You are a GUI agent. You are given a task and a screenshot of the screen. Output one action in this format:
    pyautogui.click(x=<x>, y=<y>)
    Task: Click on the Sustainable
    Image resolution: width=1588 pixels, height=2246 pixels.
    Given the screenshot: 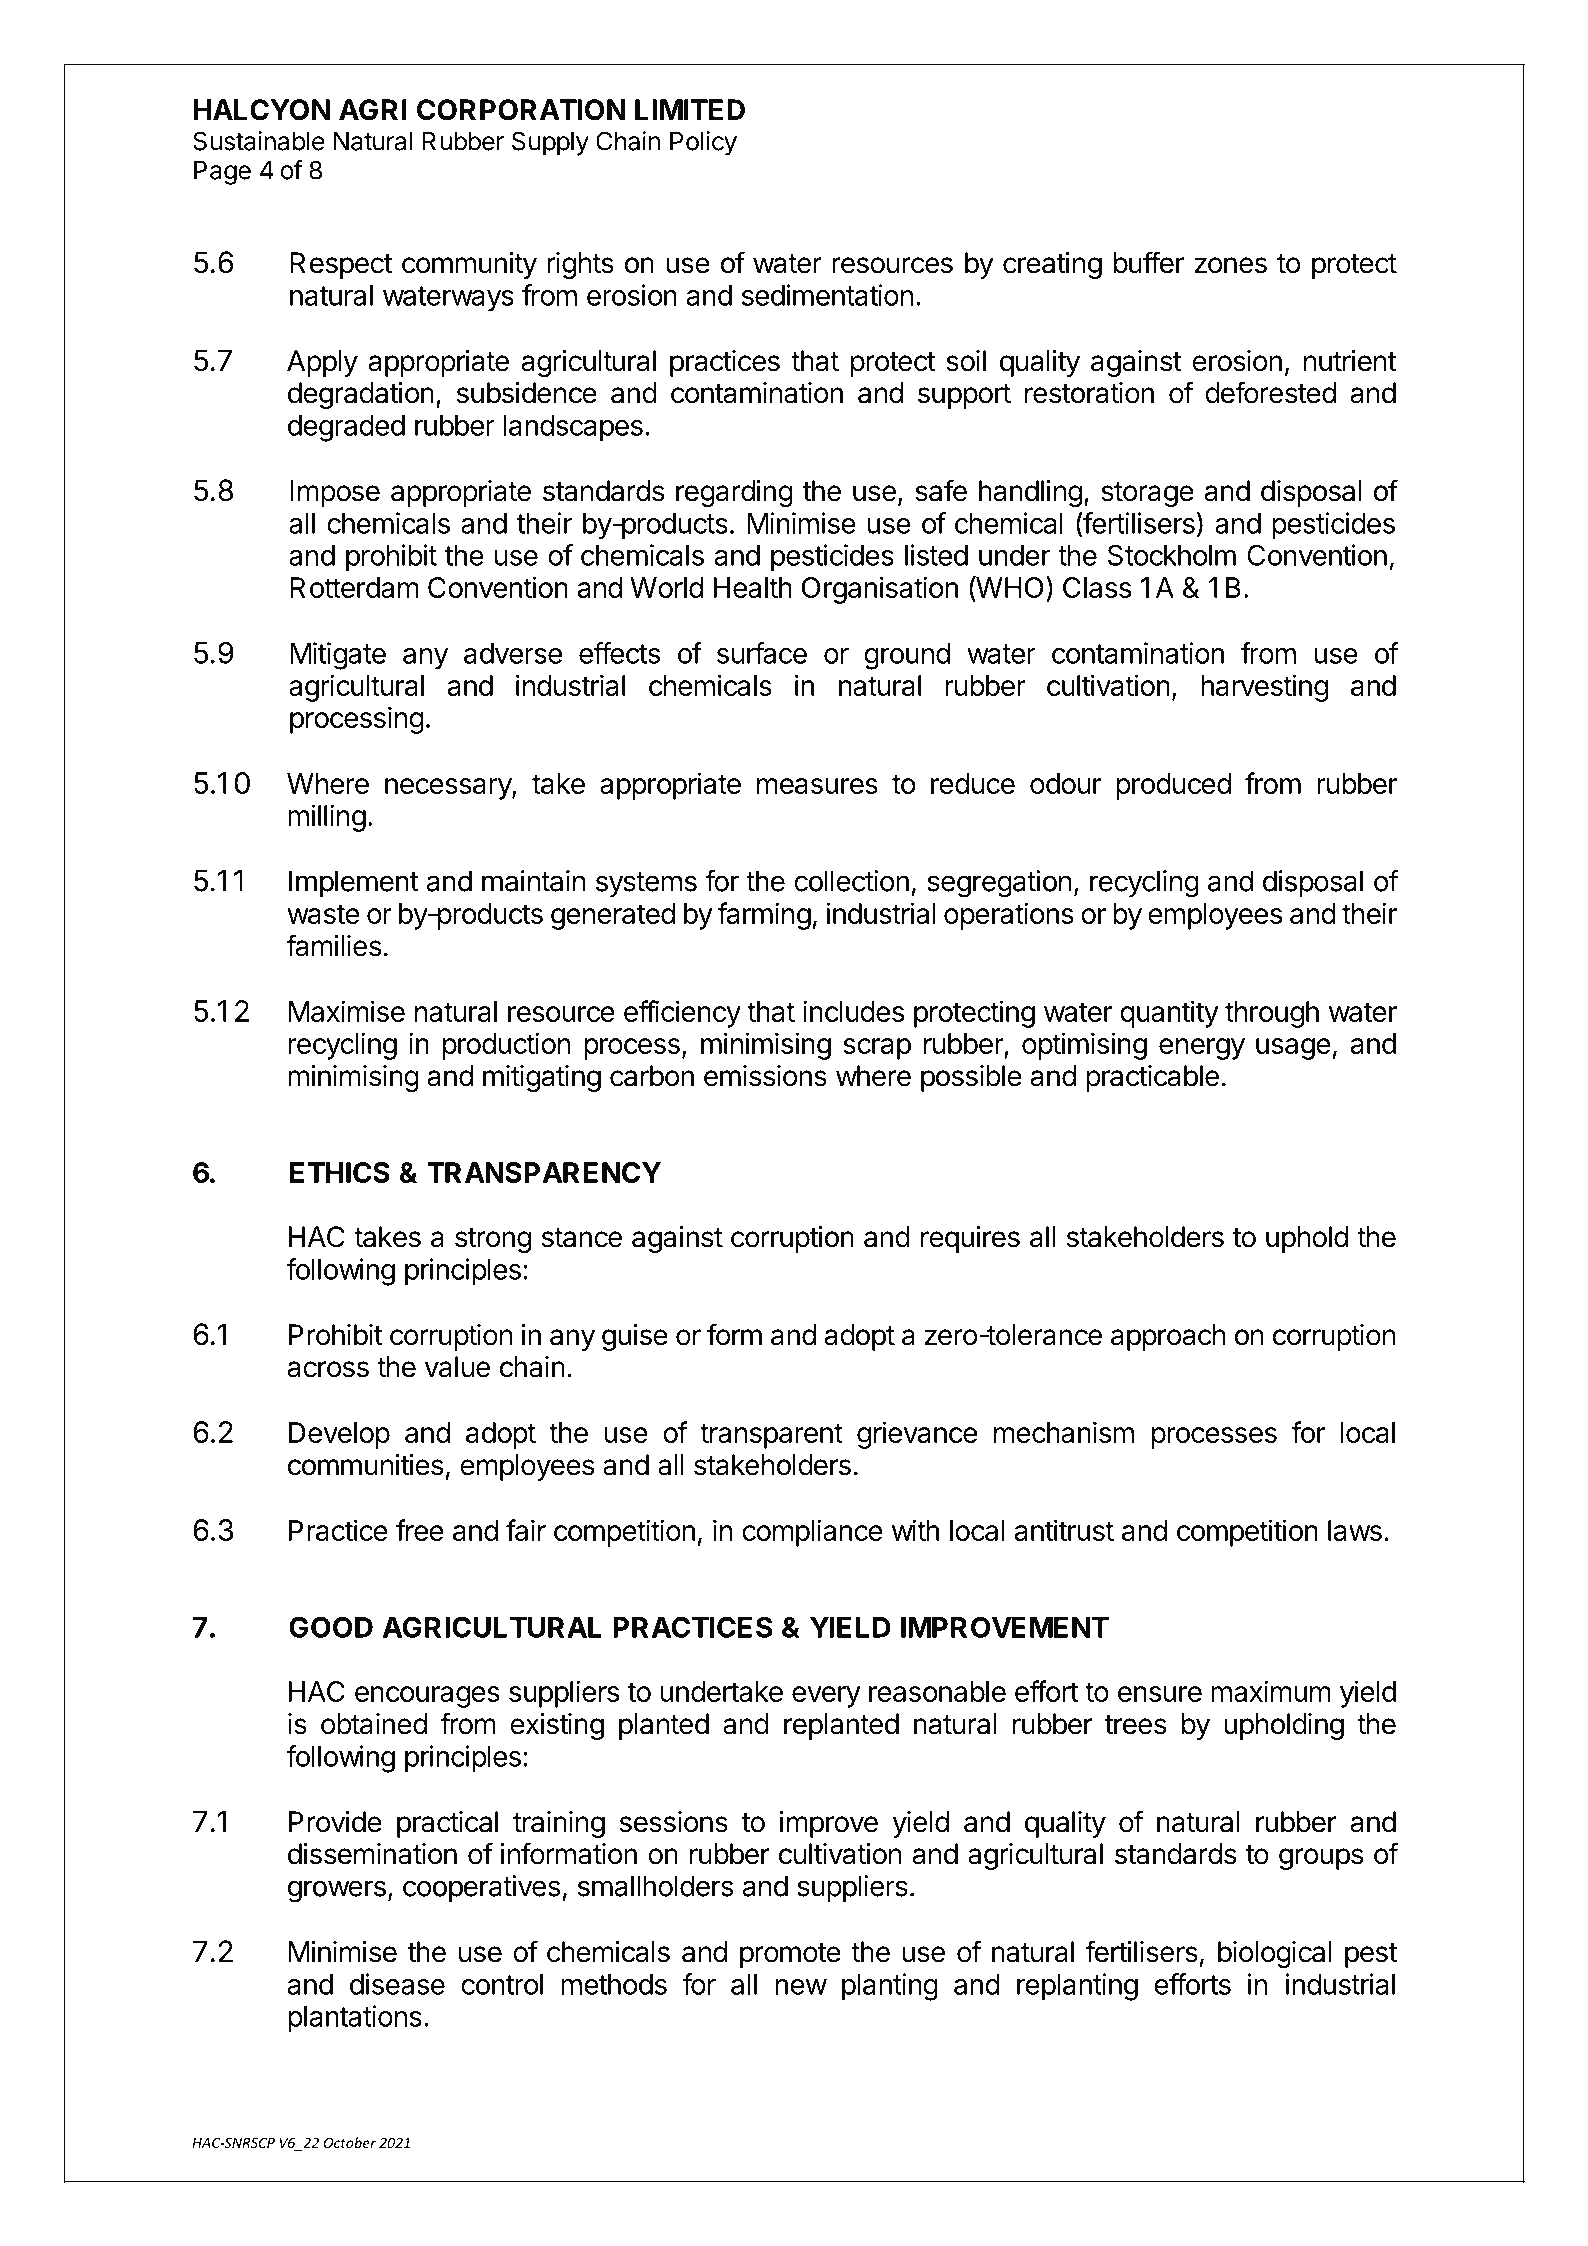 What is the action you would take?
    pyautogui.click(x=259, y=141)
